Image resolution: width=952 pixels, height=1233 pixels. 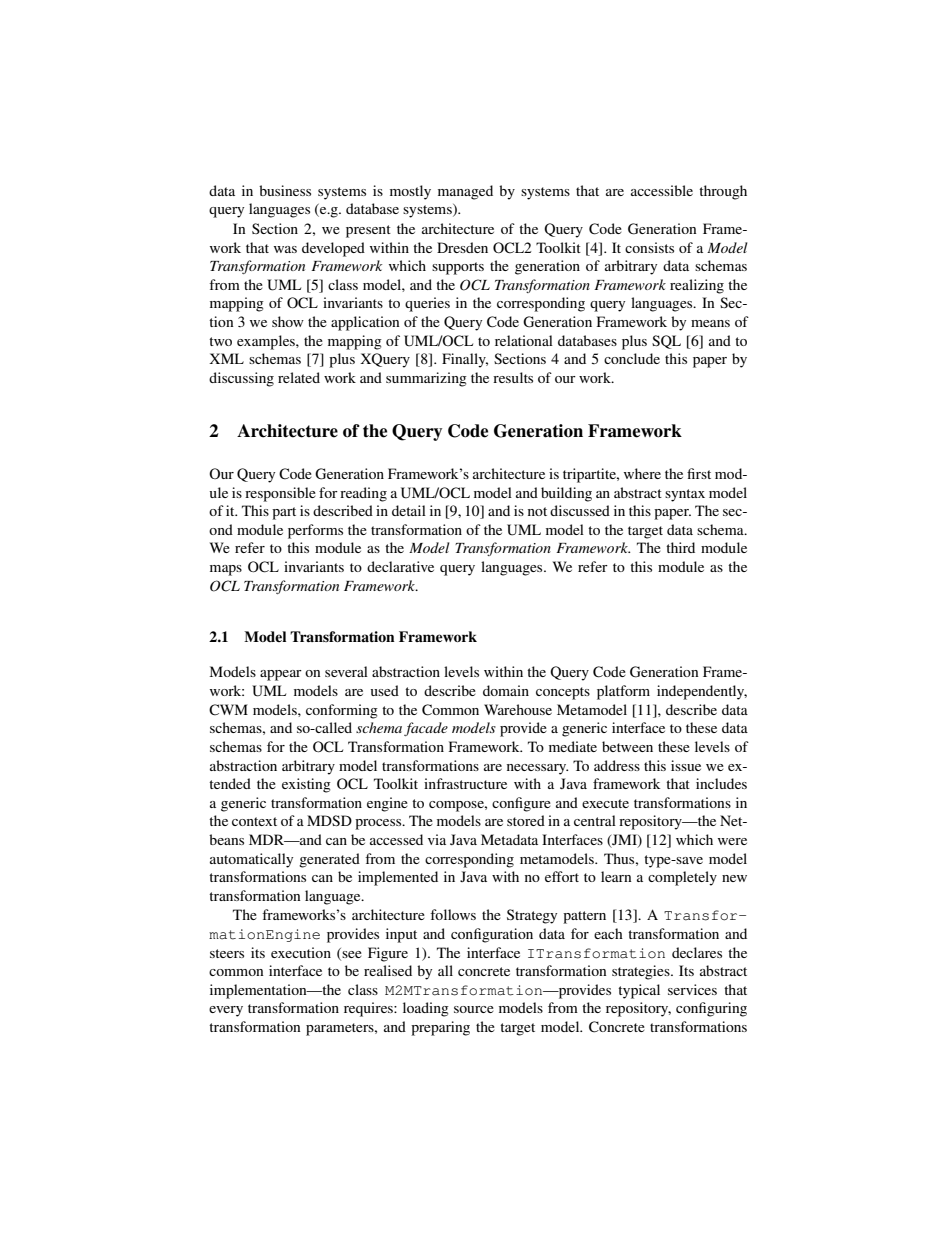 I want to click on managed, so click(x=465, y=192).
